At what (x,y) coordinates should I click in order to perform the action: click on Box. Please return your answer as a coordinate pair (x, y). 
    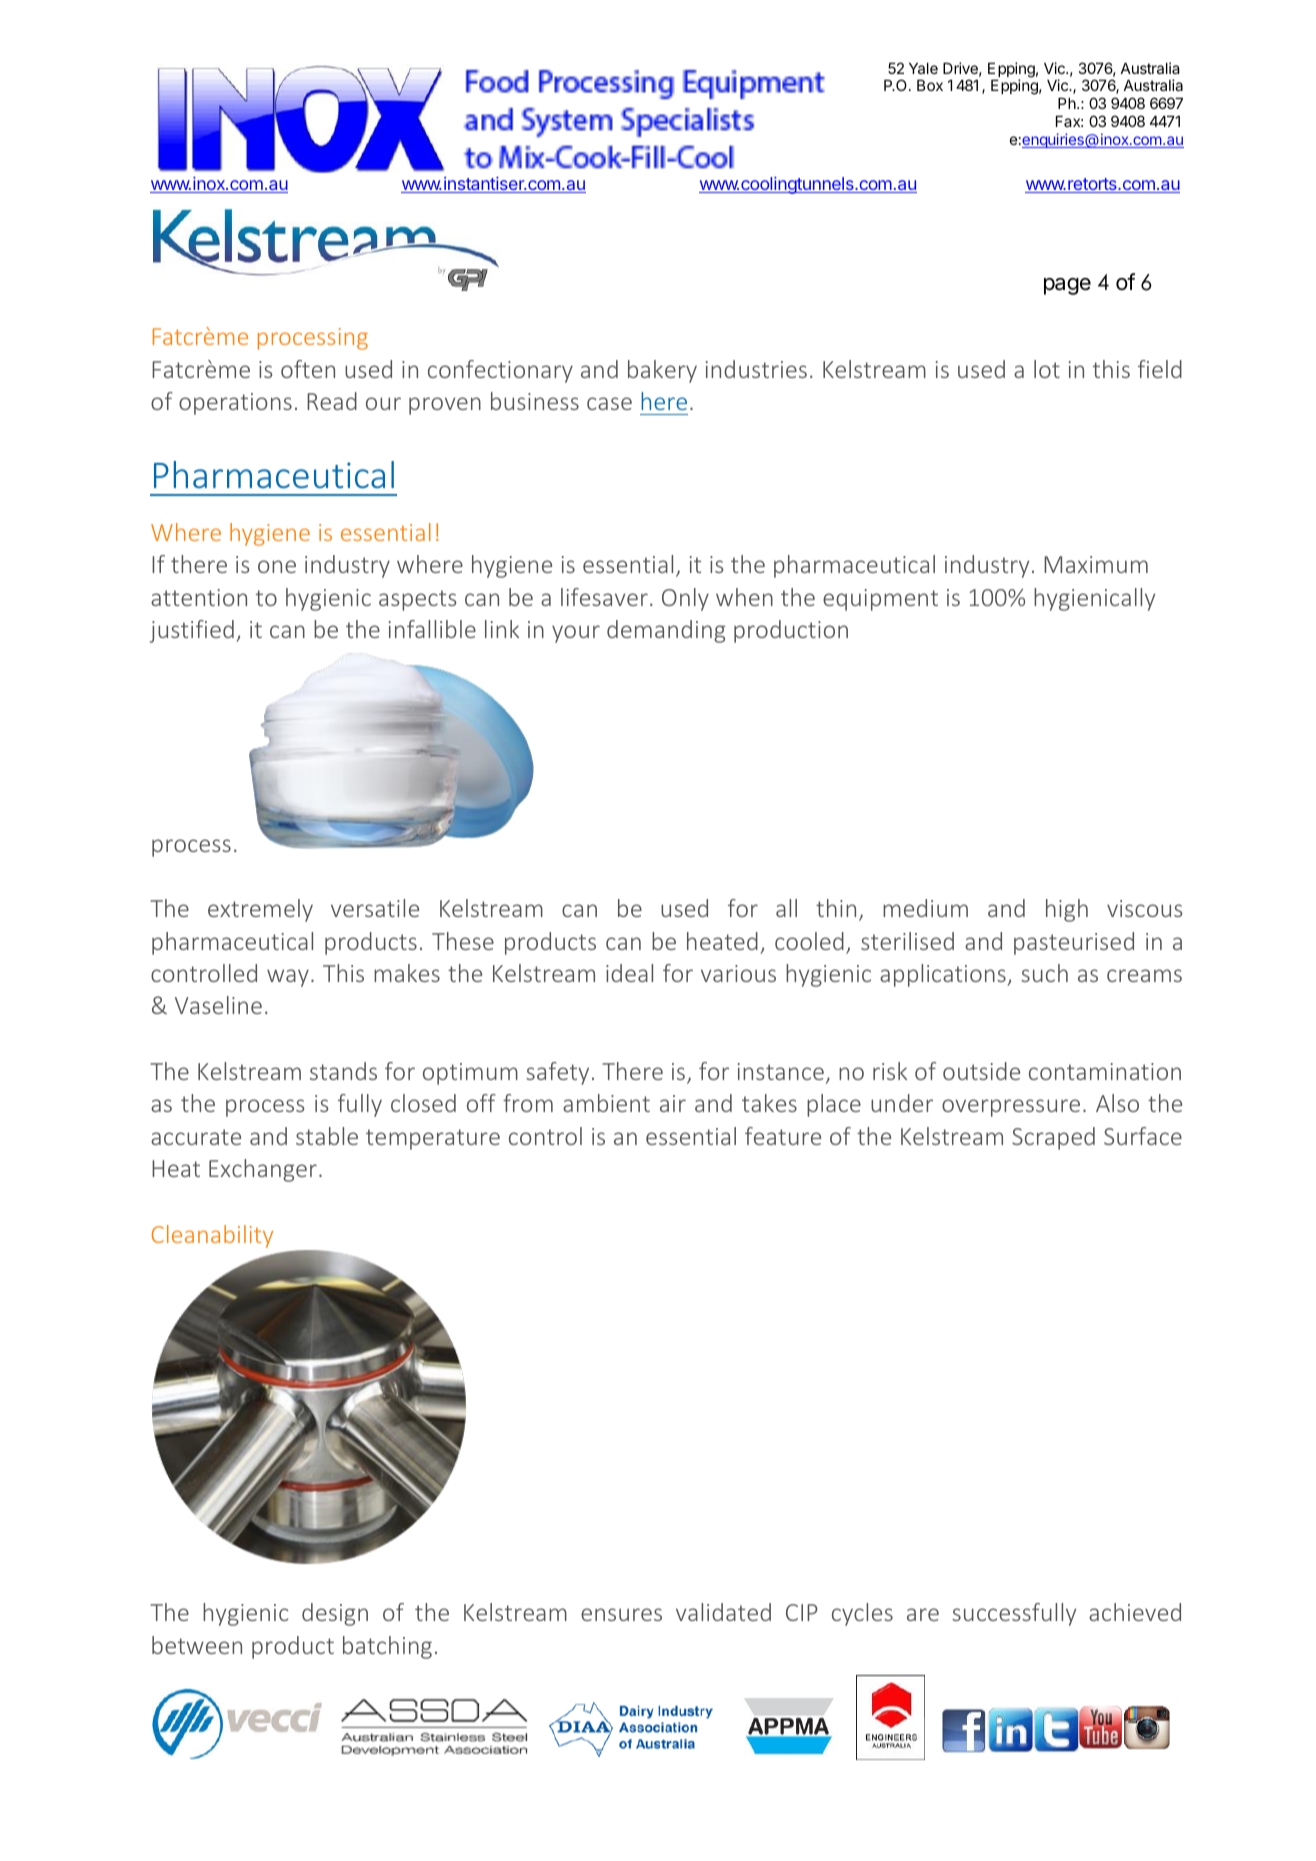
    Looking at the image, I should click on (930, 85).
